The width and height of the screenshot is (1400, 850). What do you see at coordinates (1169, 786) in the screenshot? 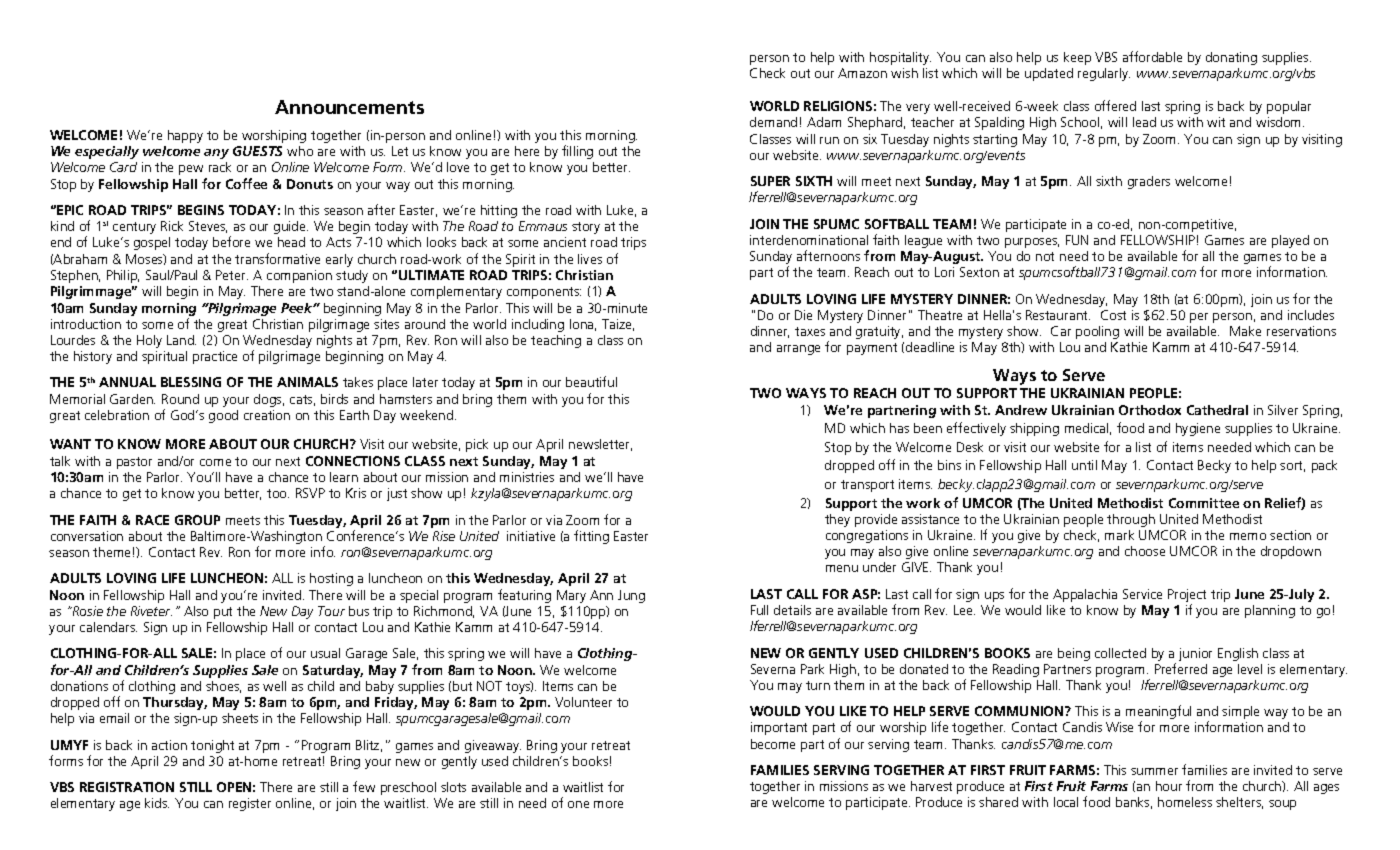
I see `hour` at bounding box center [1169, 786].
